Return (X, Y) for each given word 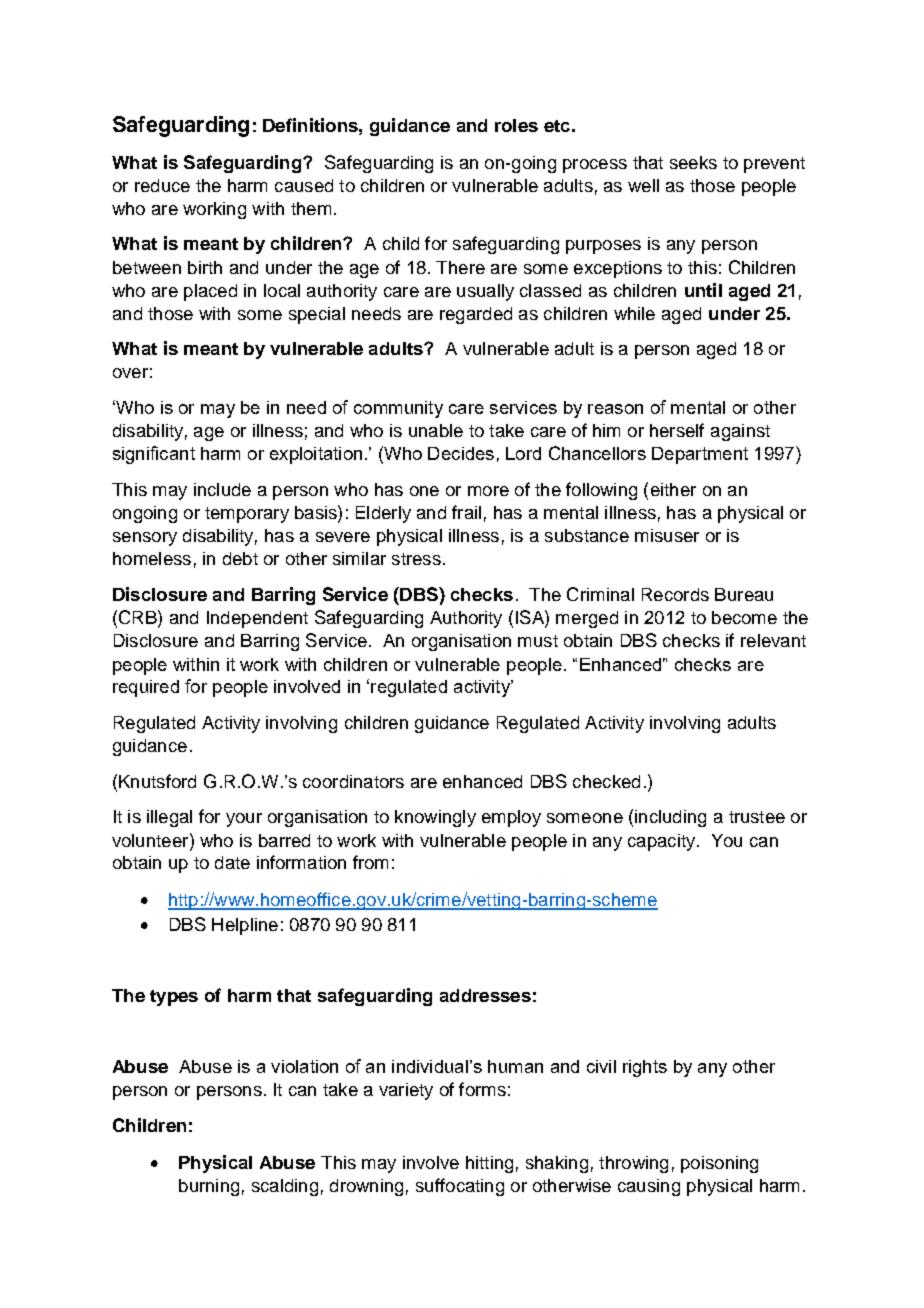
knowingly (435, 818)
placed (210, 292)
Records (675, 594)
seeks (693, 162)
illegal (169, 818)
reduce (162, 185)
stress (416, 559)
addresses (485, 995)
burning (209, 1187)
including (670, 818)
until (703, 290)
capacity (661, 842)
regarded (476, 315)
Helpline (245, 926)
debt (240, 558)
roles (516, 125)
